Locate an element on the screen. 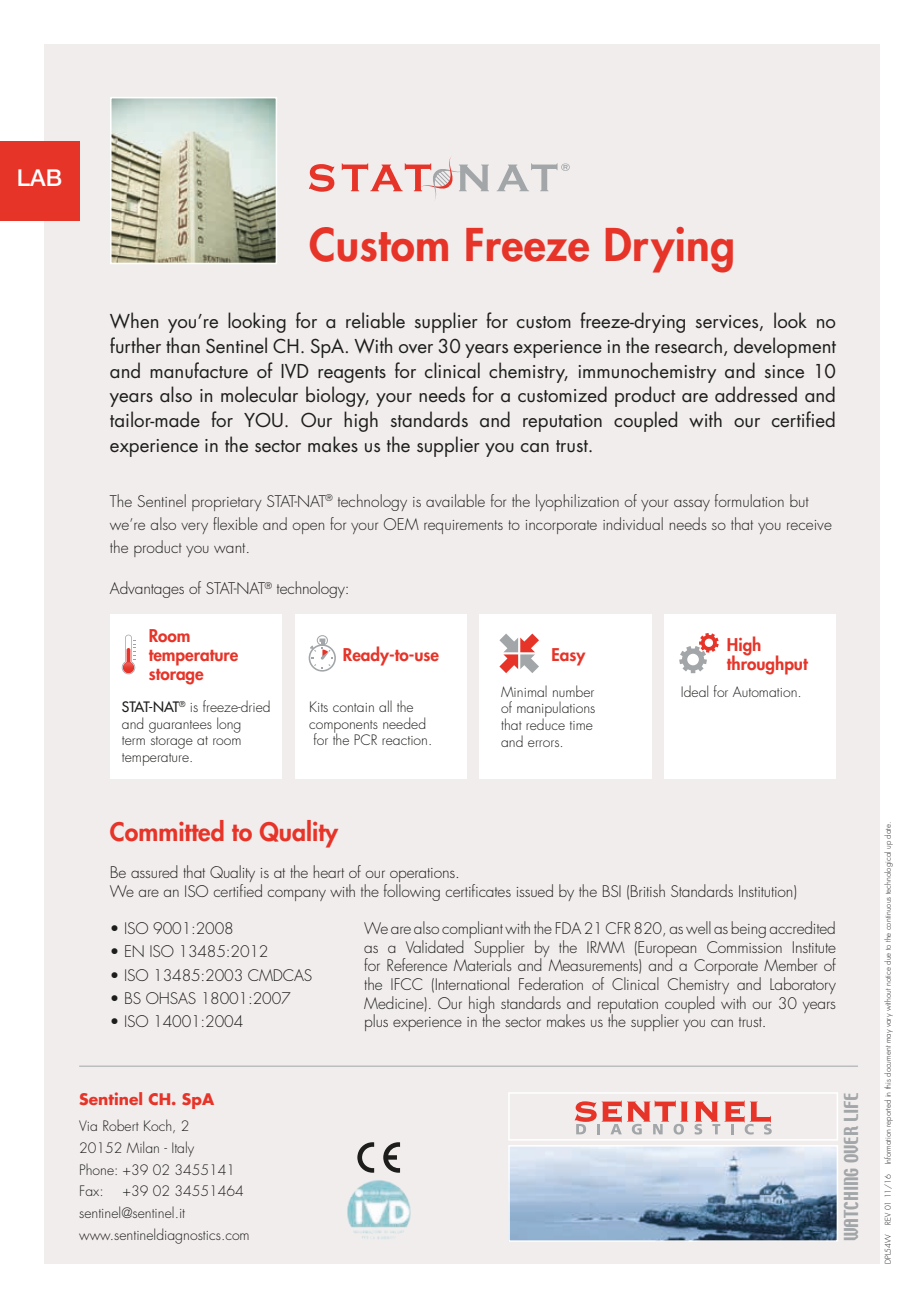 This screenshot has width=924, height=1308. throughput is located at coordinates (767, 664).
